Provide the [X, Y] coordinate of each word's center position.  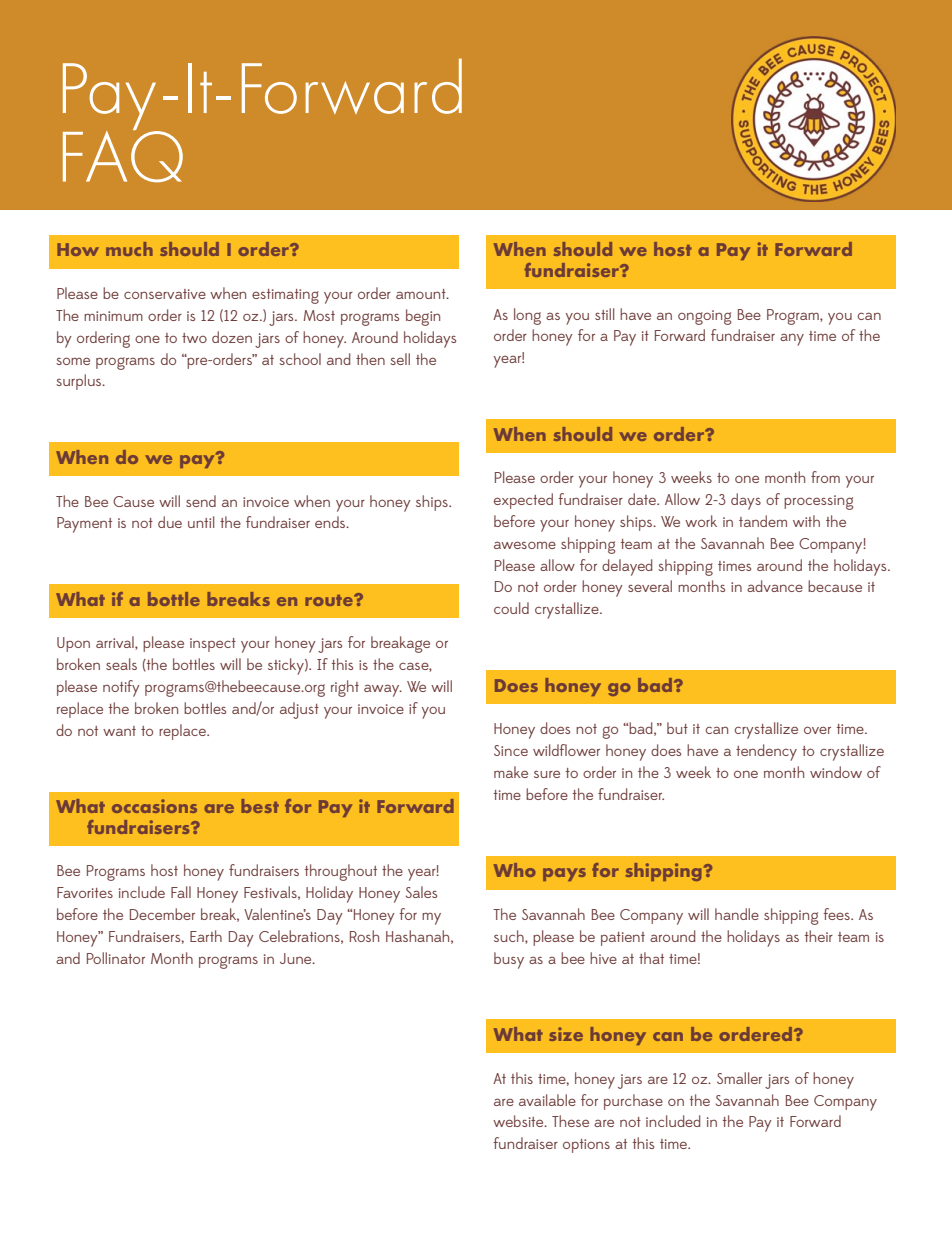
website [519, 1121]
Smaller [739, 1078]
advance [775, 586]
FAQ [123, 155]
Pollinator [116, 958]
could [511, 608]
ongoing [705, 317]
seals [121, 664]
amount [422, 294]
